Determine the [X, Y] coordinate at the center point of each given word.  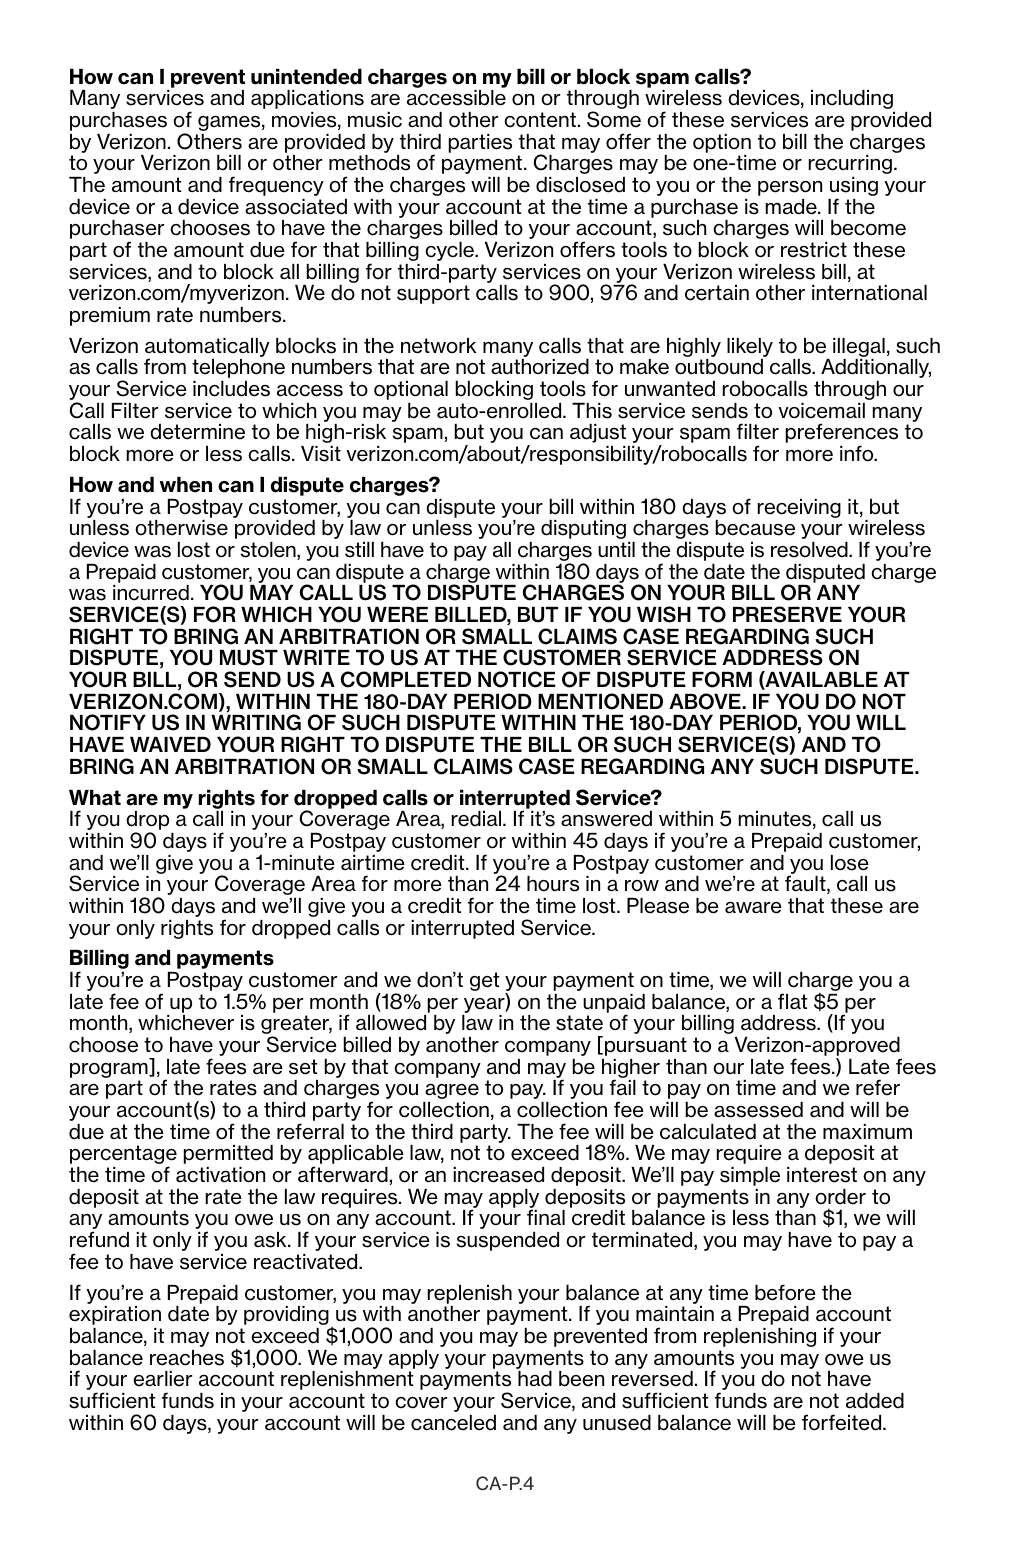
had [535, 1379]
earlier [162, 1379]
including [852, 99]
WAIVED [170, 744]
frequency [276, 186]
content [540, 120]
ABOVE [706, 701]
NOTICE [517, 679]
